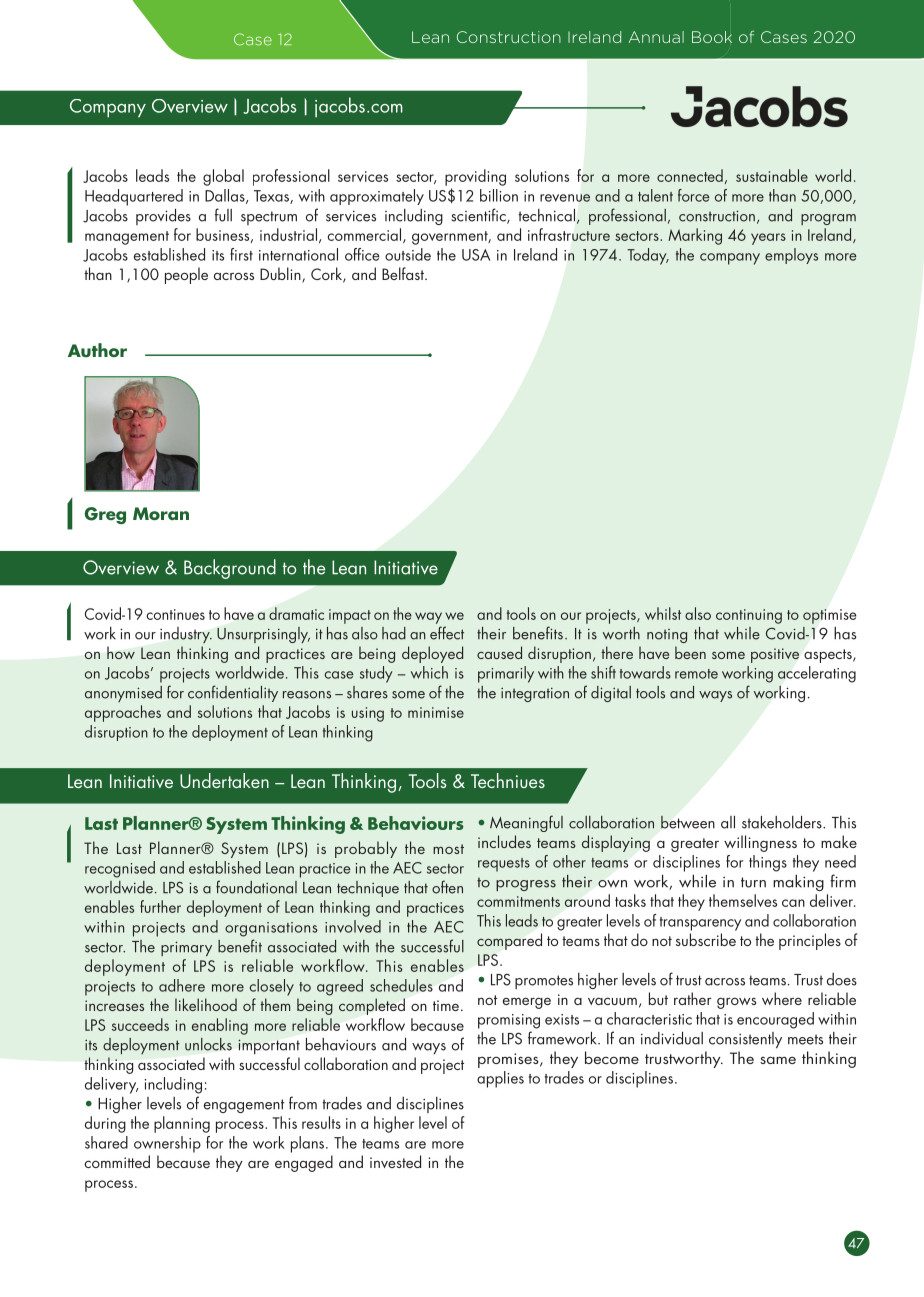 The width and height of the screenshot is (924, 1297). I want to click on providing, so click(475, 177).
